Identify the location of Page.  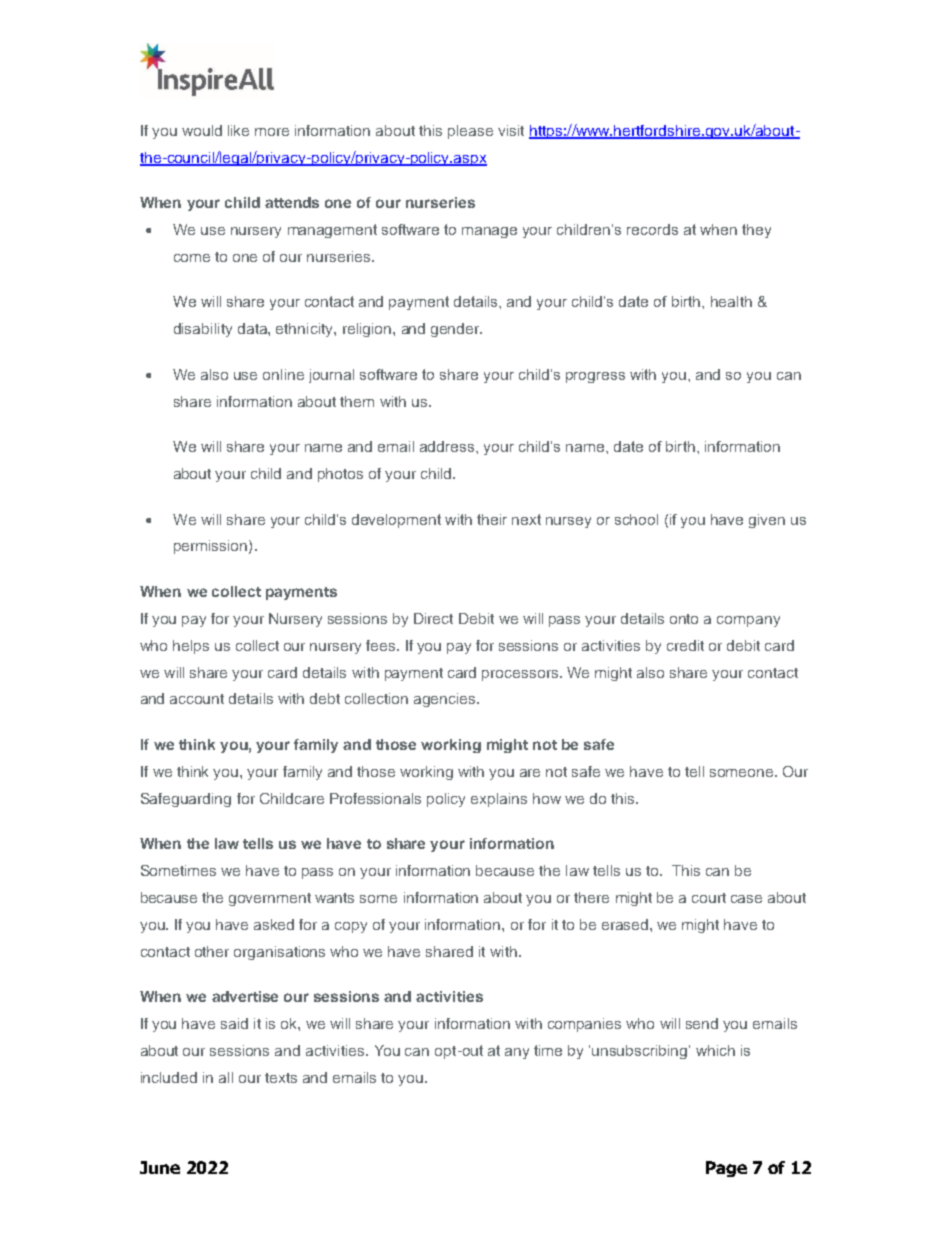
(726, 1169).
